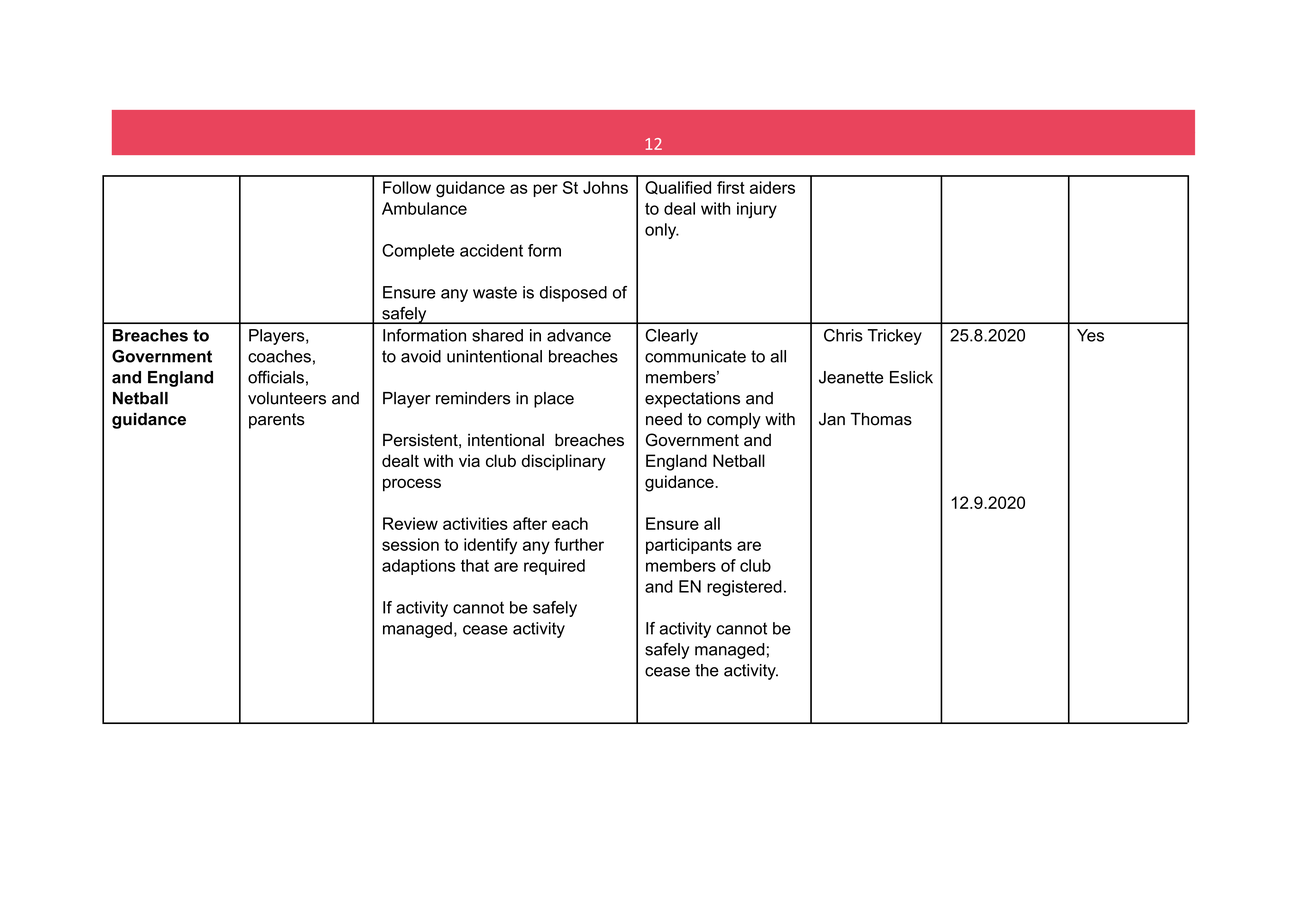  Describe the element at coordinates (744, 588) in the page. I see `registered` at that location.
